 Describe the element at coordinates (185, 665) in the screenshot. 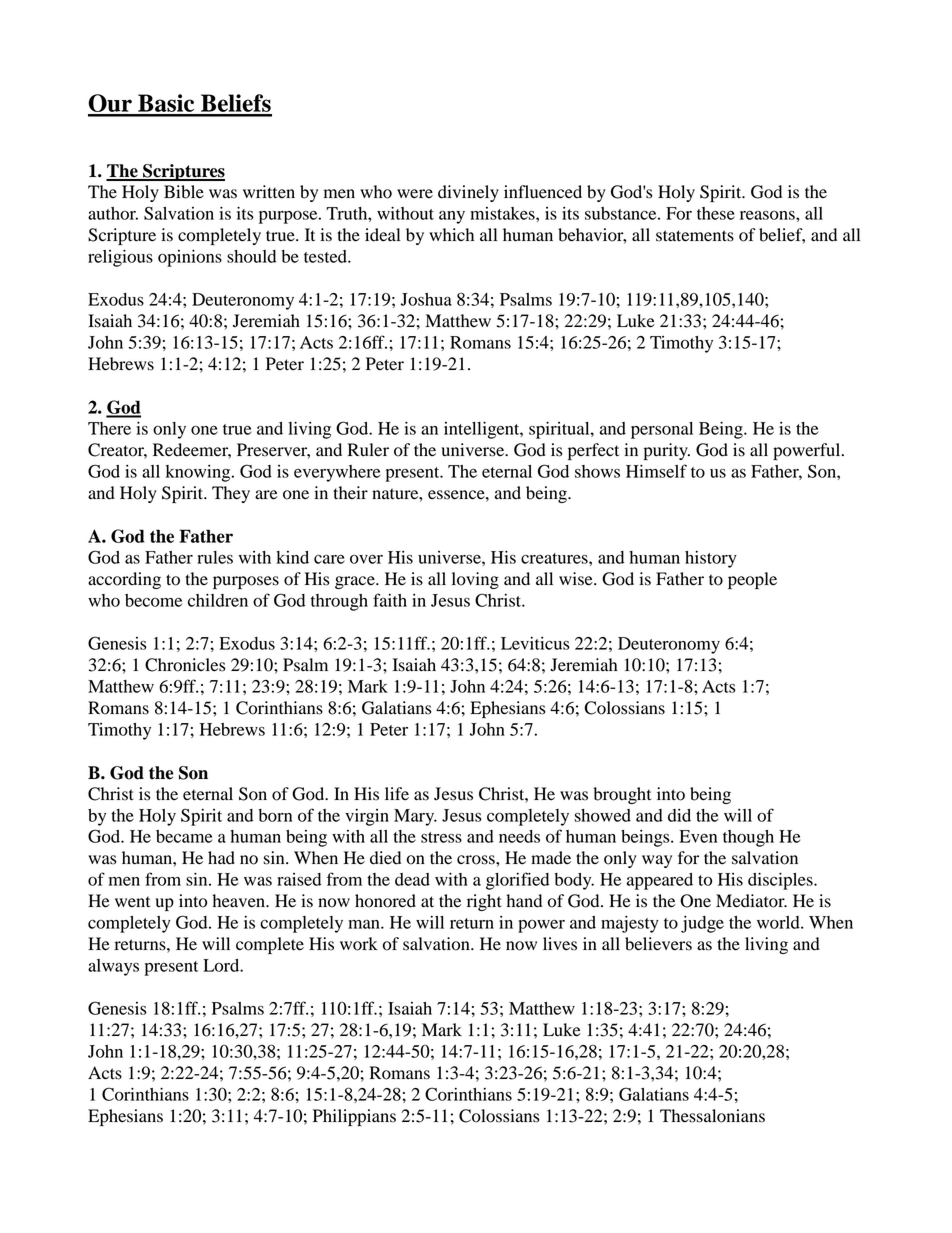

I see `Chronicles` at that location.
